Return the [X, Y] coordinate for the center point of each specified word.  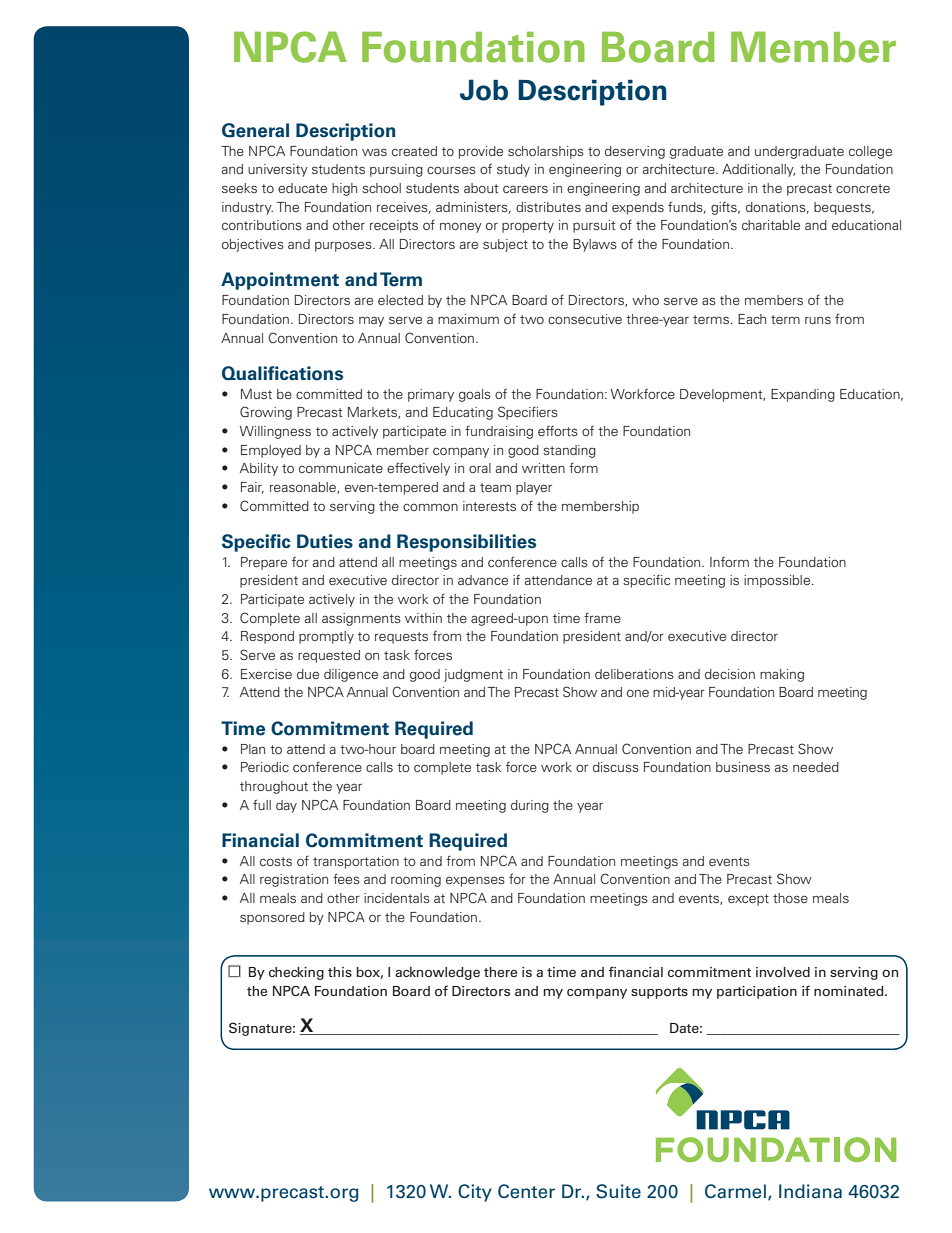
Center [526, 1191]
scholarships [546, 152]
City [475, 1193]
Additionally [758, 170]
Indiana [810, 1191]
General [255, 130]
